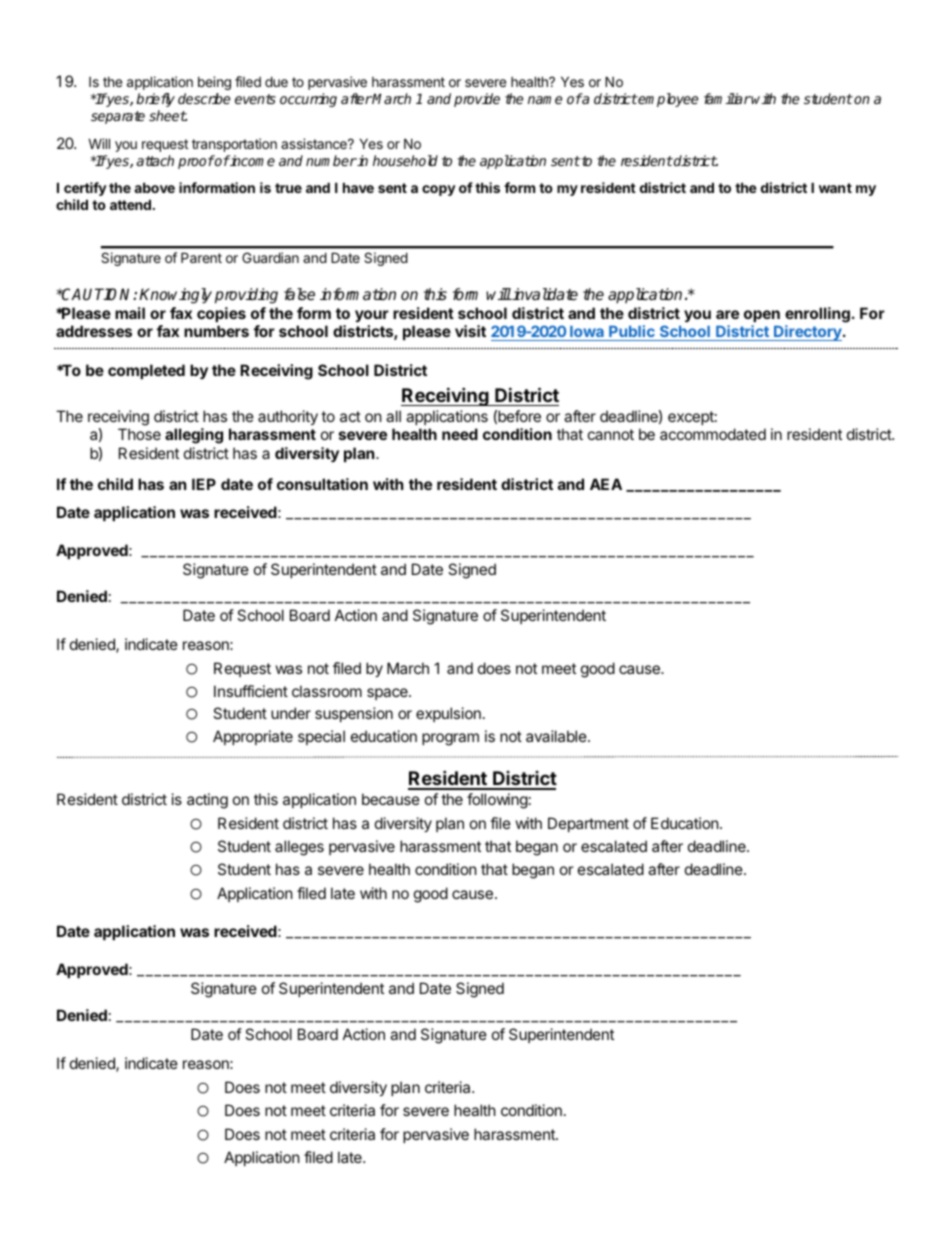  Describe the element at coordinates (470, 331) in the screenshot. I see `visit` at that location.
